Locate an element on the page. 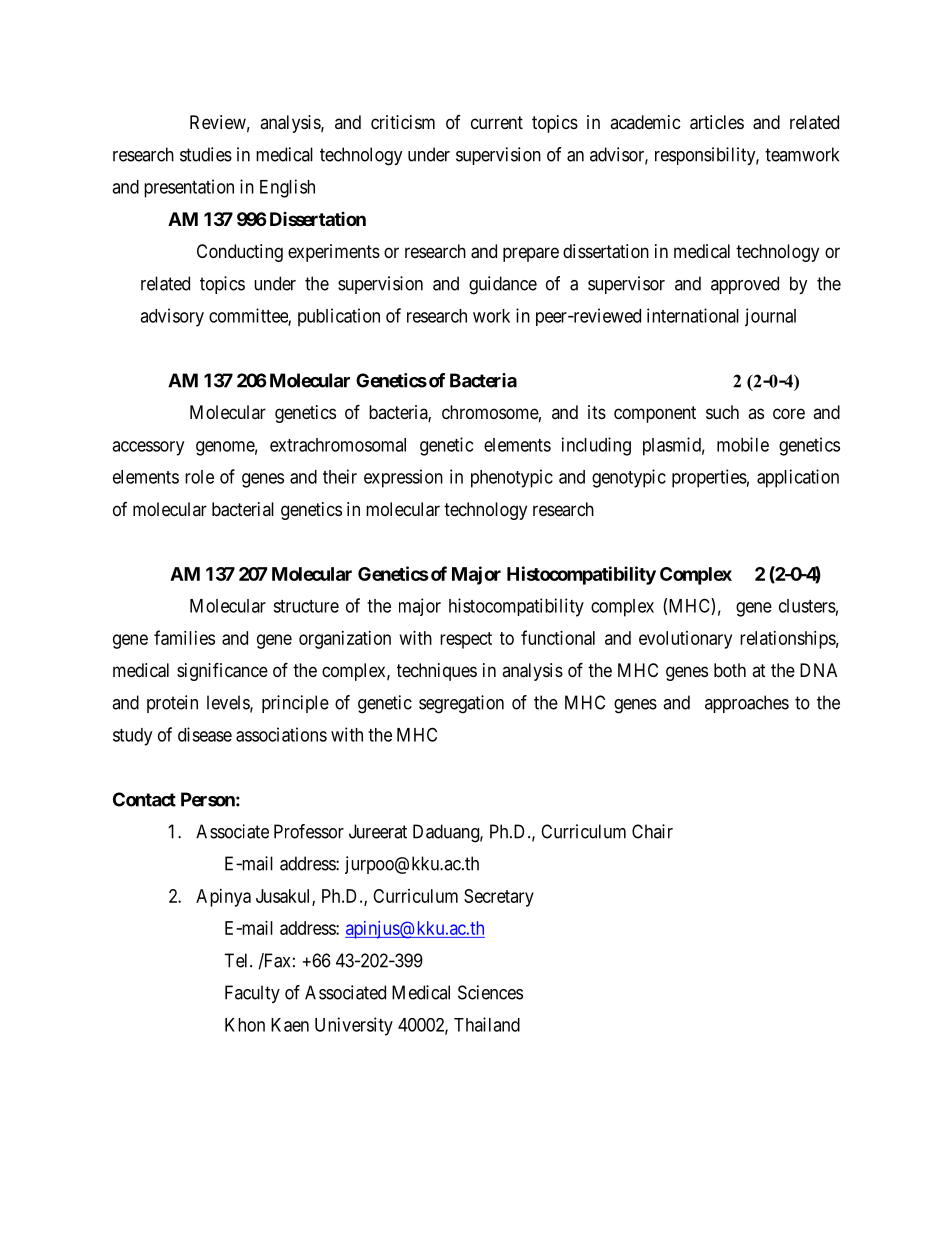 The width and height of the image is (952, 1233). phenotypic is located at coordinates (512, 478).
